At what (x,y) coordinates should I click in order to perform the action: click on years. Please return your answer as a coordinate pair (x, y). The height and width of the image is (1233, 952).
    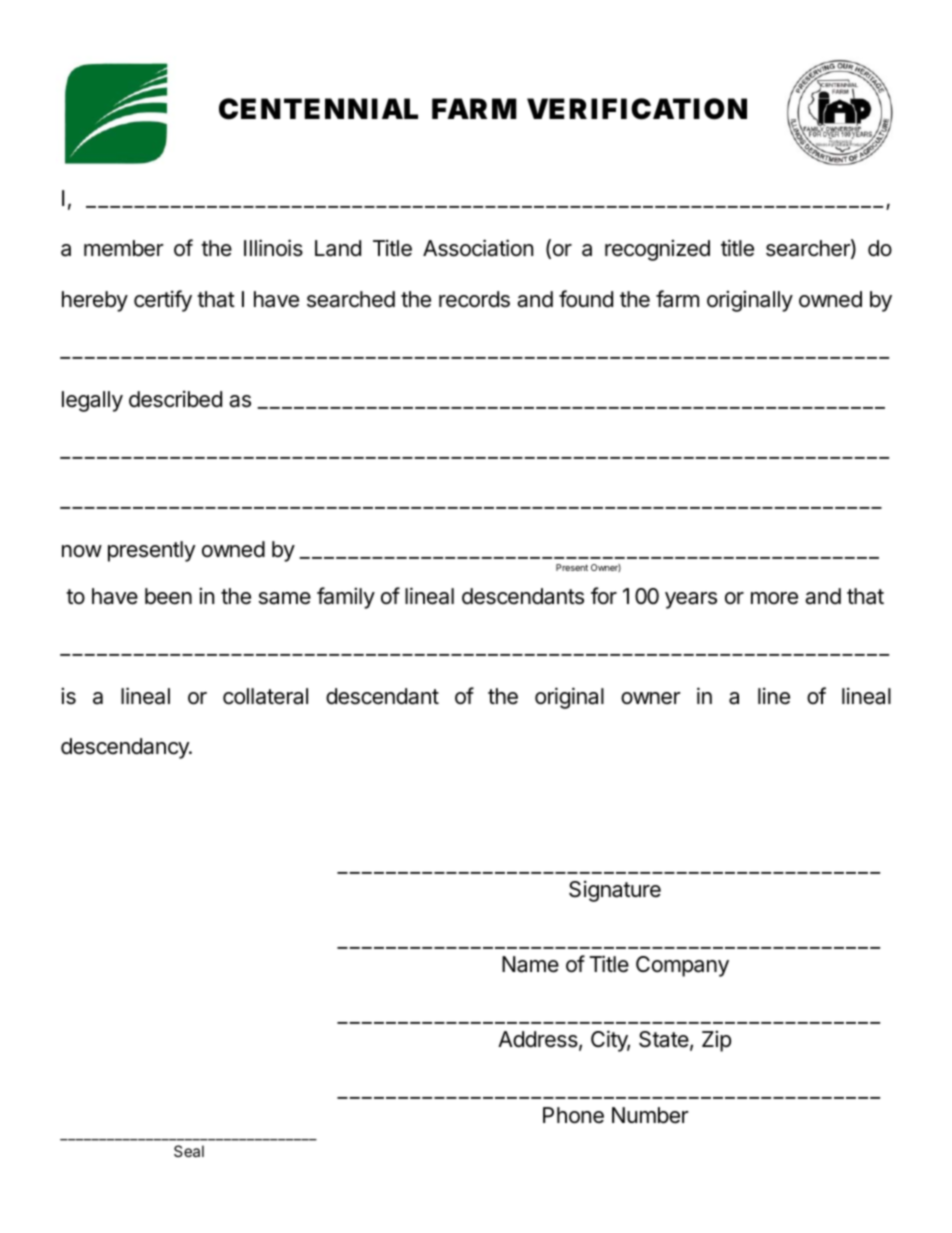
    Looking at the image, I should click on (691, 600).
